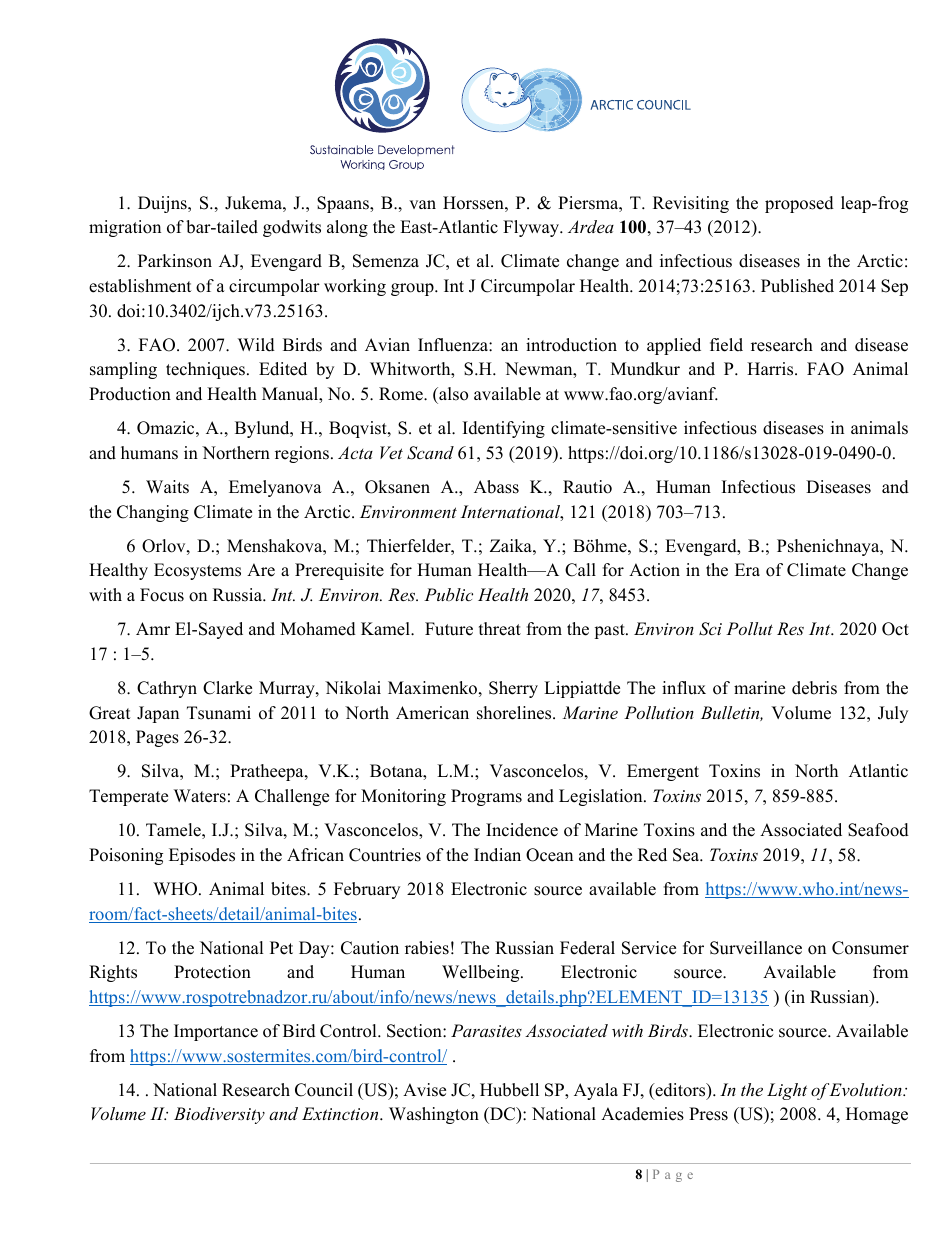 The width and height of the screenshot is (952, 1233). Describe the element at coordinates (787, 1091) in the screenshot. I see `Light` at that location.
